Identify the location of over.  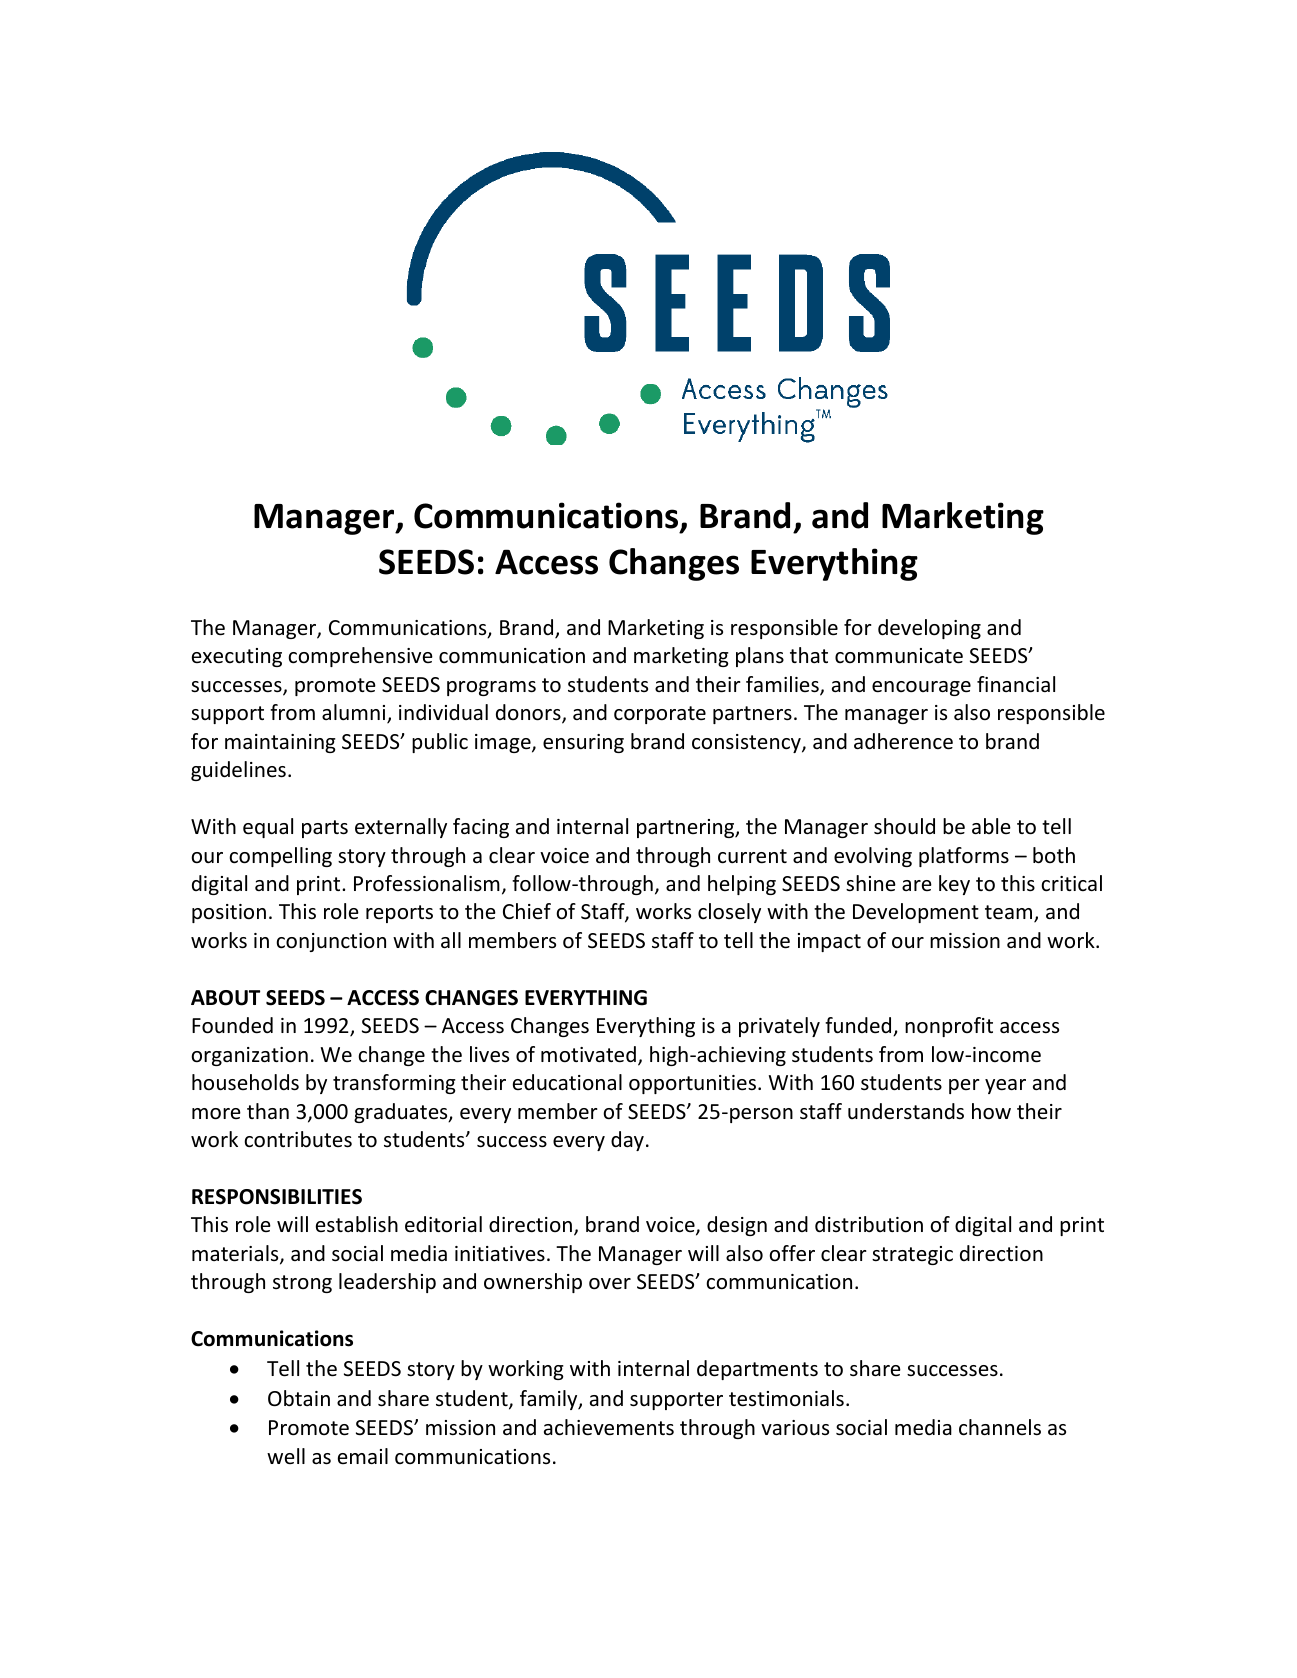
(610, 1284).
